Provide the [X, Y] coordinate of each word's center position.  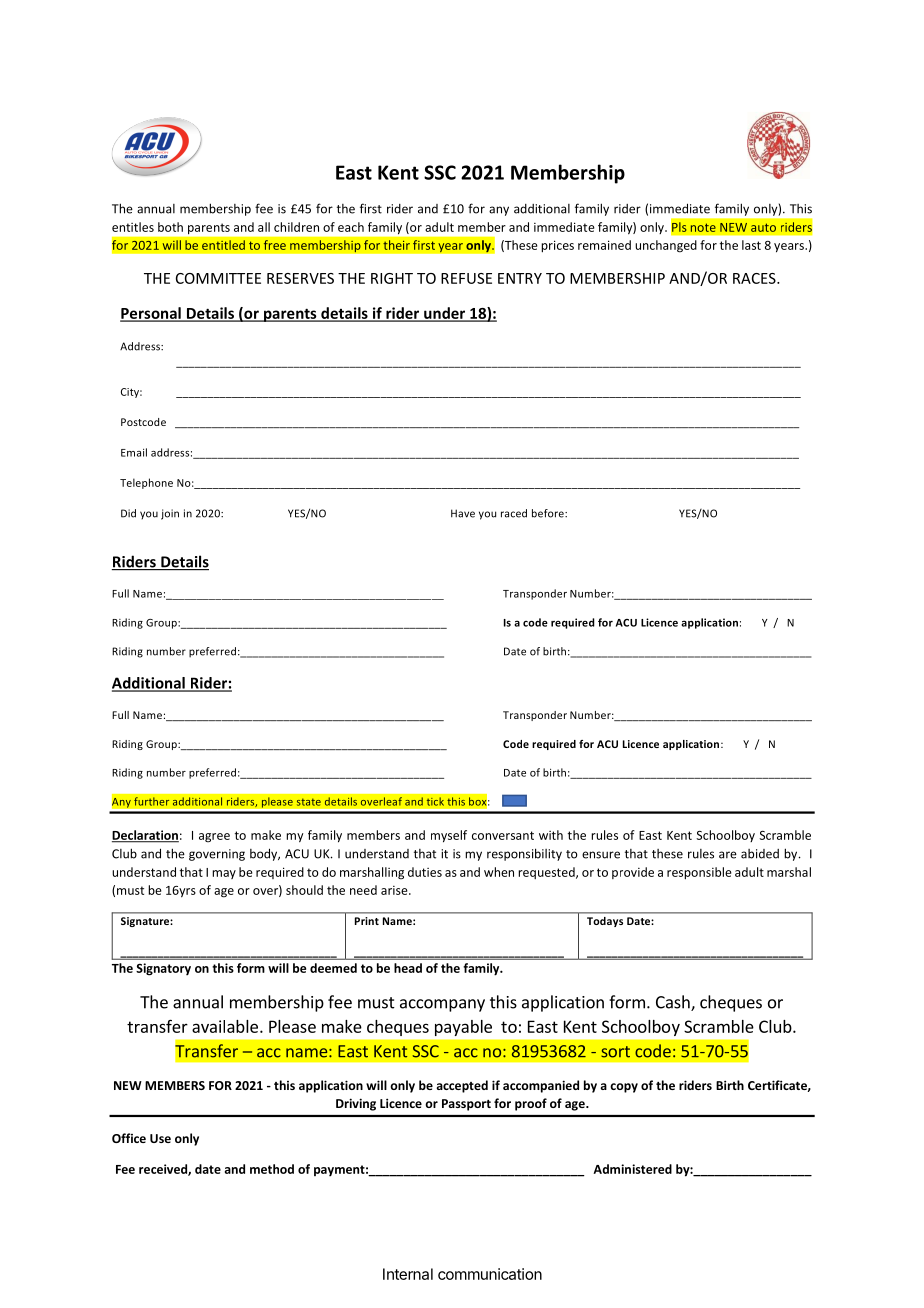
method [272, 1169]
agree [214, 838]
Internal [408, 1274]
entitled [223, 245]
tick [435, 801]
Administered [632, 1169]
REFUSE [466, 278]
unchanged [666, 246]
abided [760, 854]
